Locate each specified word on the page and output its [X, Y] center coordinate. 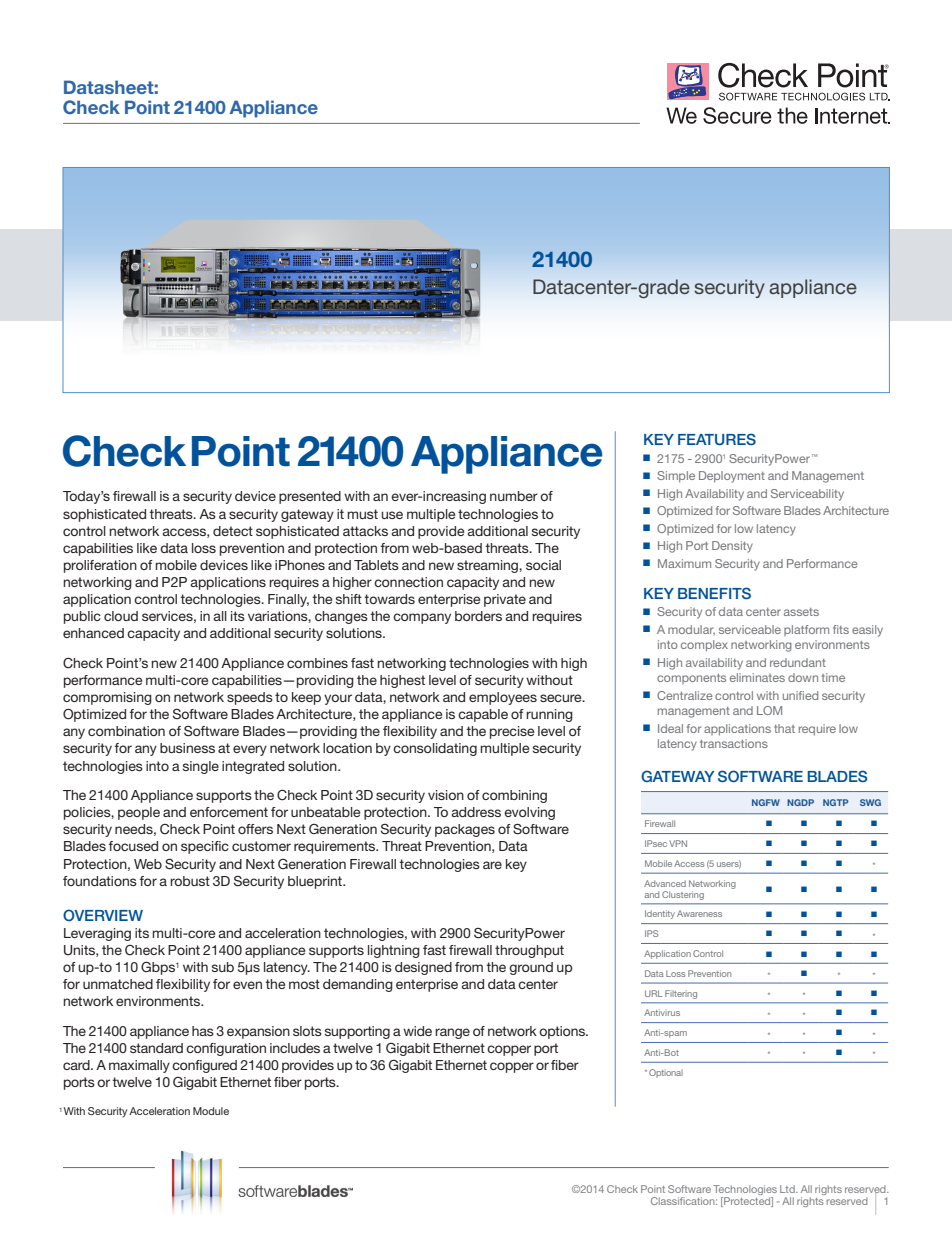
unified [800, 695]
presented [310, 497]
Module [211, 1111]
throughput [529, 951]
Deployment [732, 477]
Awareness [699, 913]
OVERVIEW [103, 915]
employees [503, 698]
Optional [666, 1073]
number [514, 496]
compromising [107, 698]
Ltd [788, 1189]
